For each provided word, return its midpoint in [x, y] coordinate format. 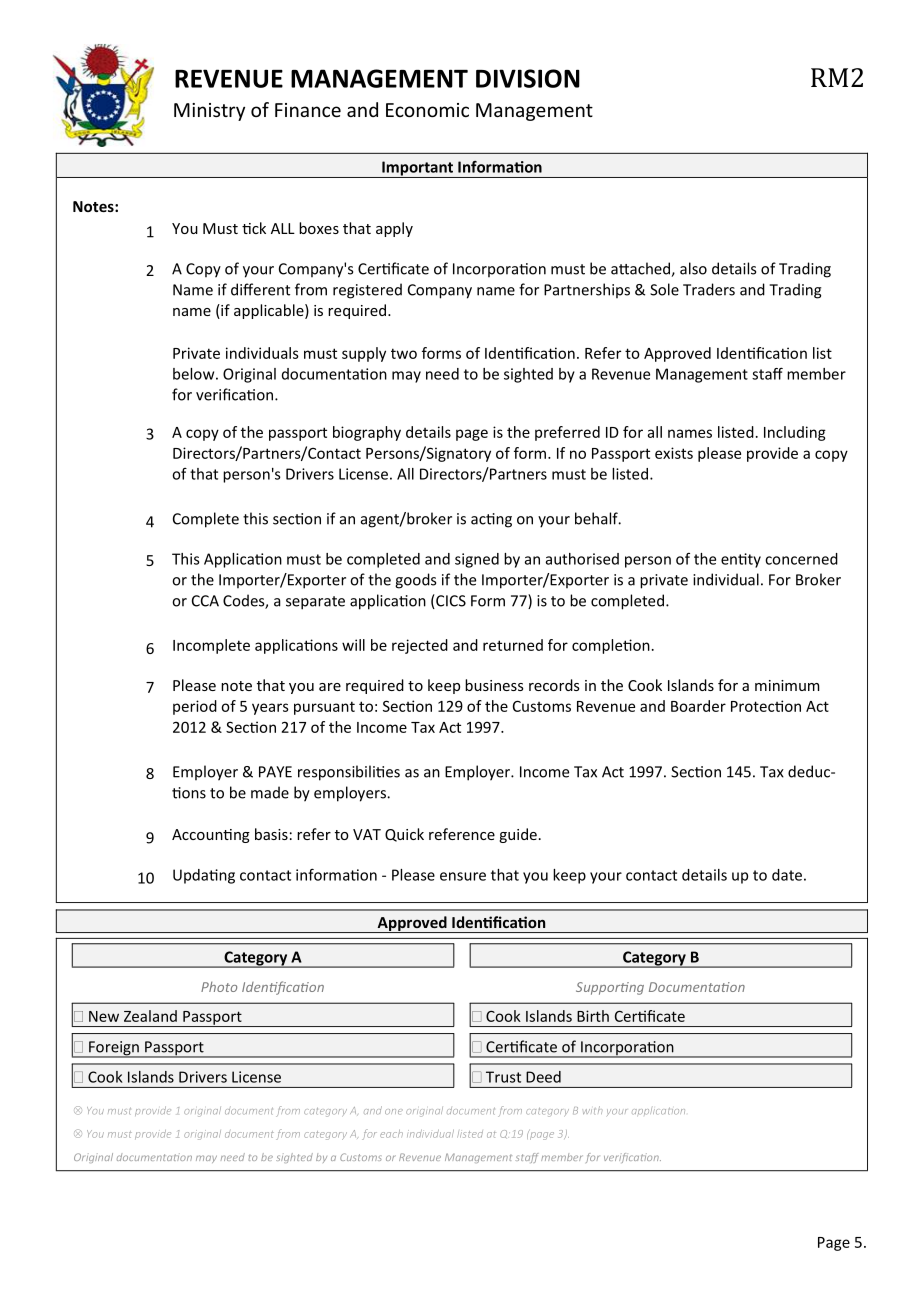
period [195, 707]
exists [674, 453]
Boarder [698, 706]
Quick [404, 835]
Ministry [209, 112]
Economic [427, 110]
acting [491, 520]
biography [367, 433]
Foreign [114, 1049]
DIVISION [528, 78]
